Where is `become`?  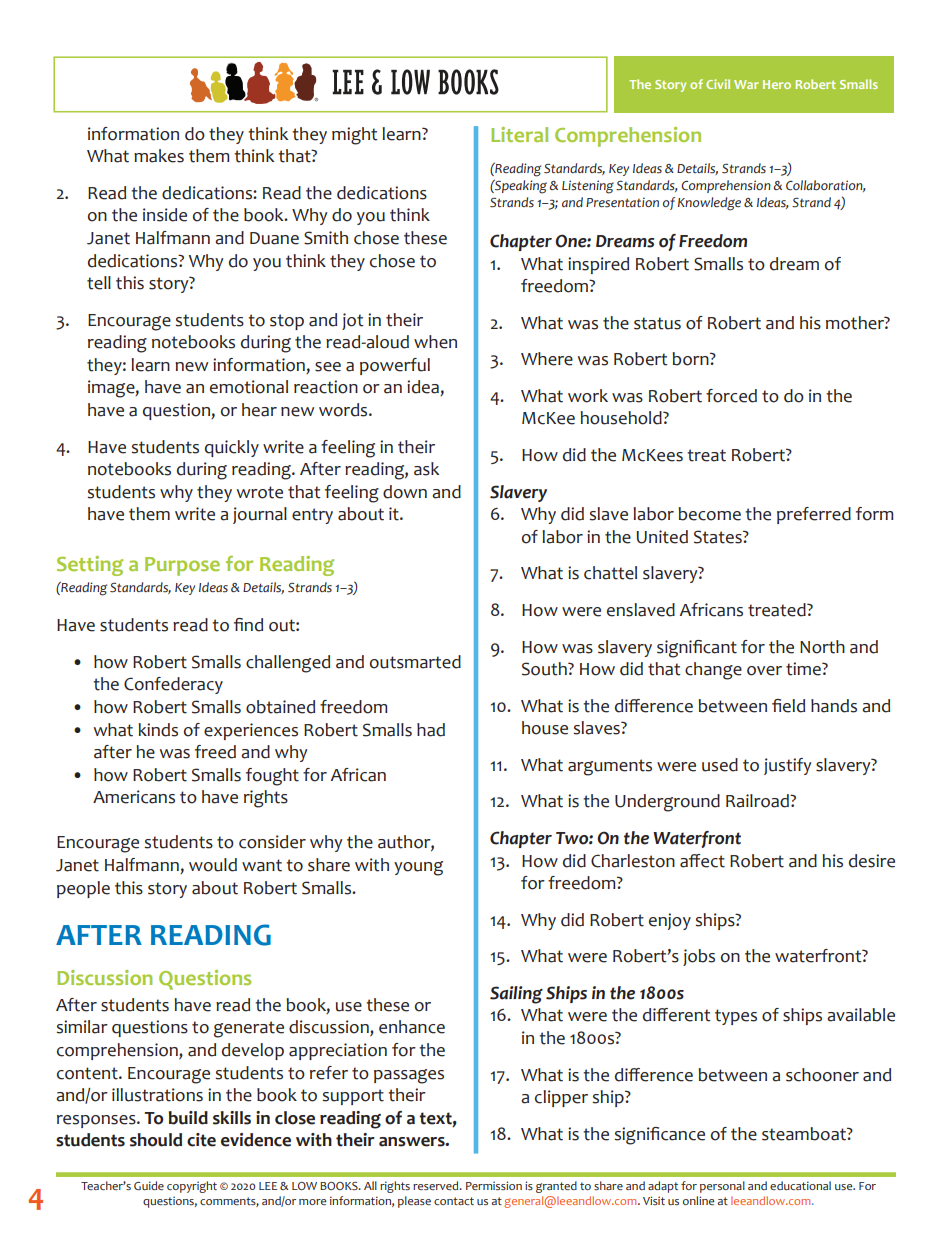 become is located at coordinates (709, 514).
